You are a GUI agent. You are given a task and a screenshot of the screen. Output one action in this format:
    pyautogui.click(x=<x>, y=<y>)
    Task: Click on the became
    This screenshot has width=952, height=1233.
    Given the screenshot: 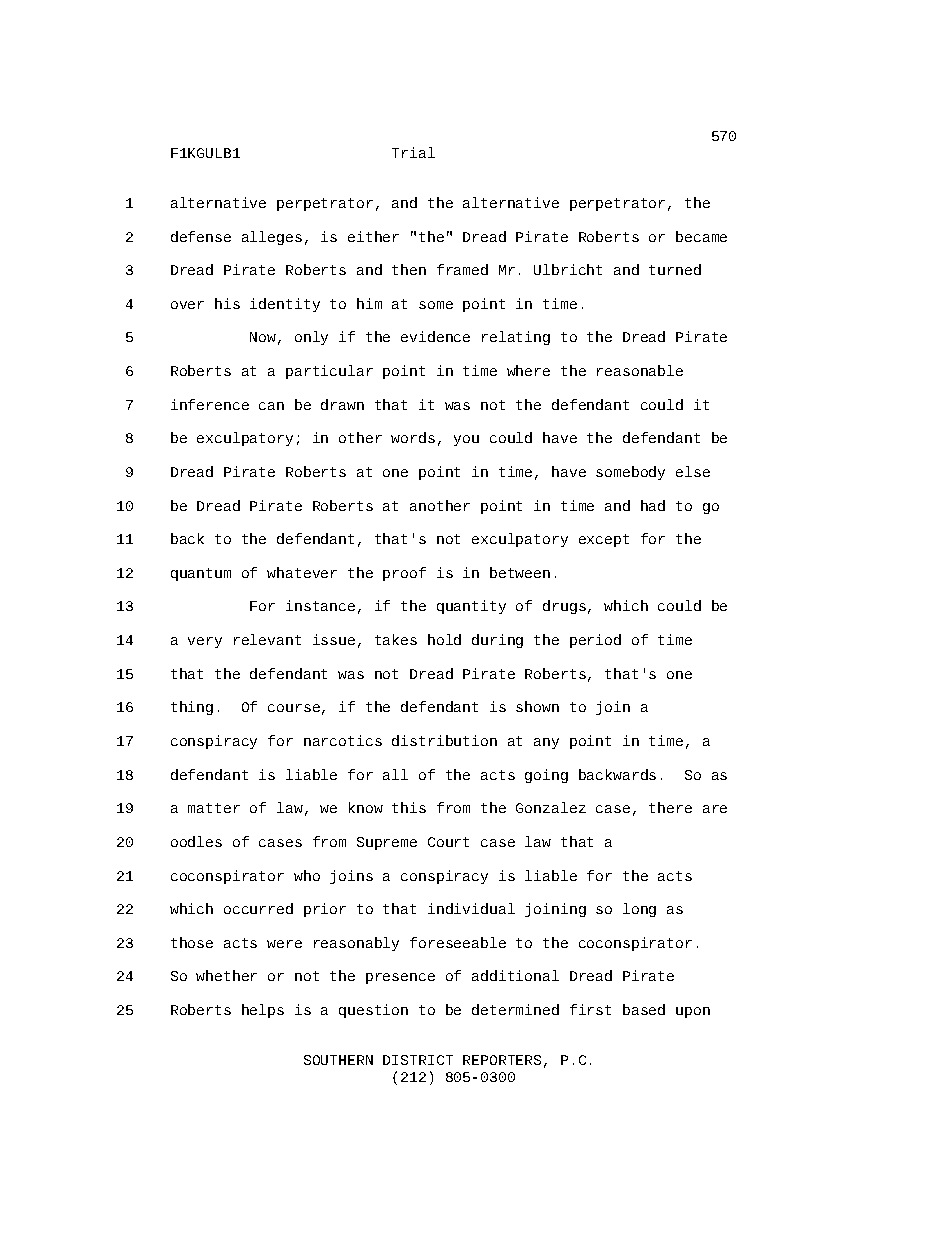 What is the action you would take?
    pyautogui.click(x=701, y=236)
